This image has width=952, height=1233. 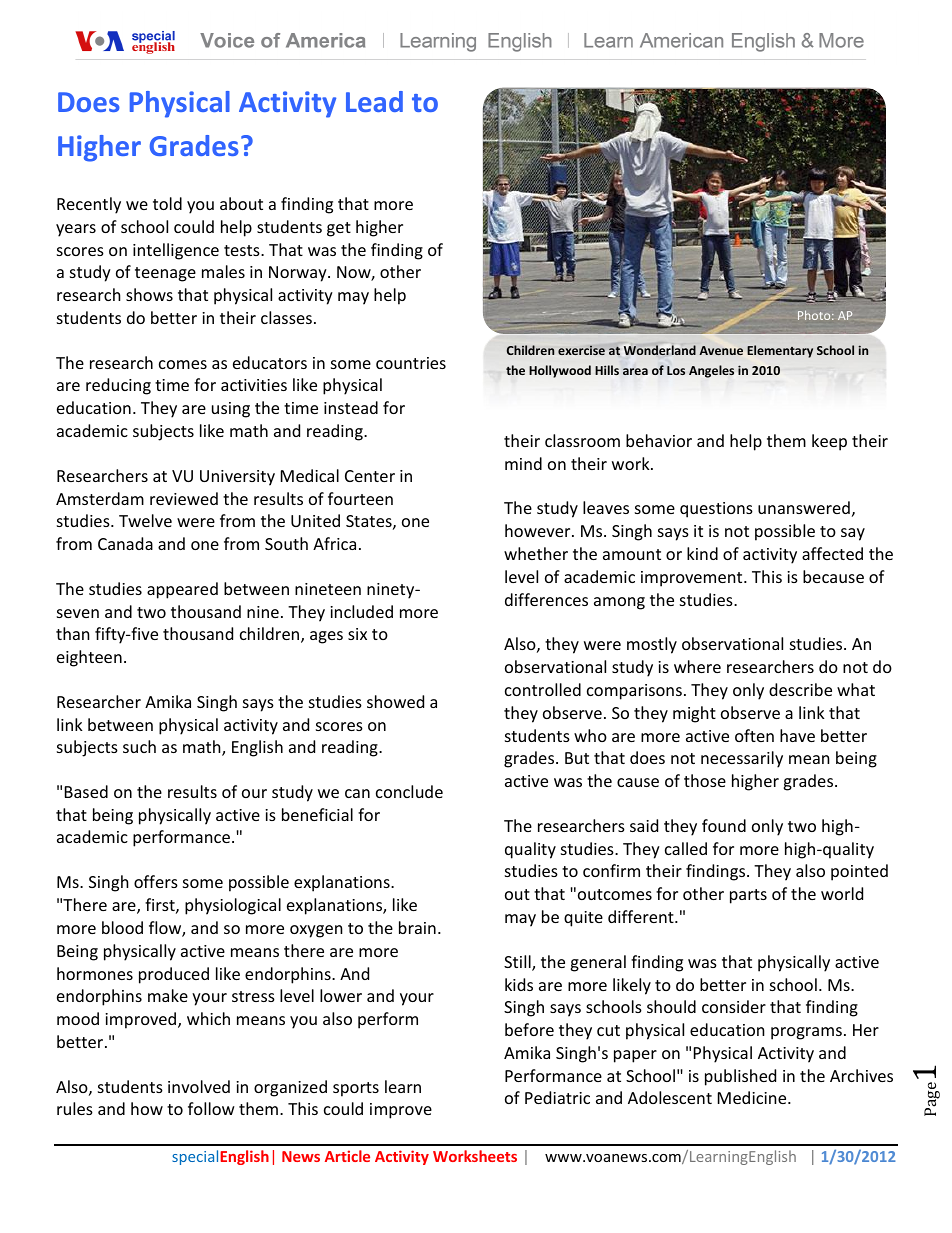 What do you see at coordinates (182, 590) in the image?
I see `appeared` at bounding box center [182, 590].
